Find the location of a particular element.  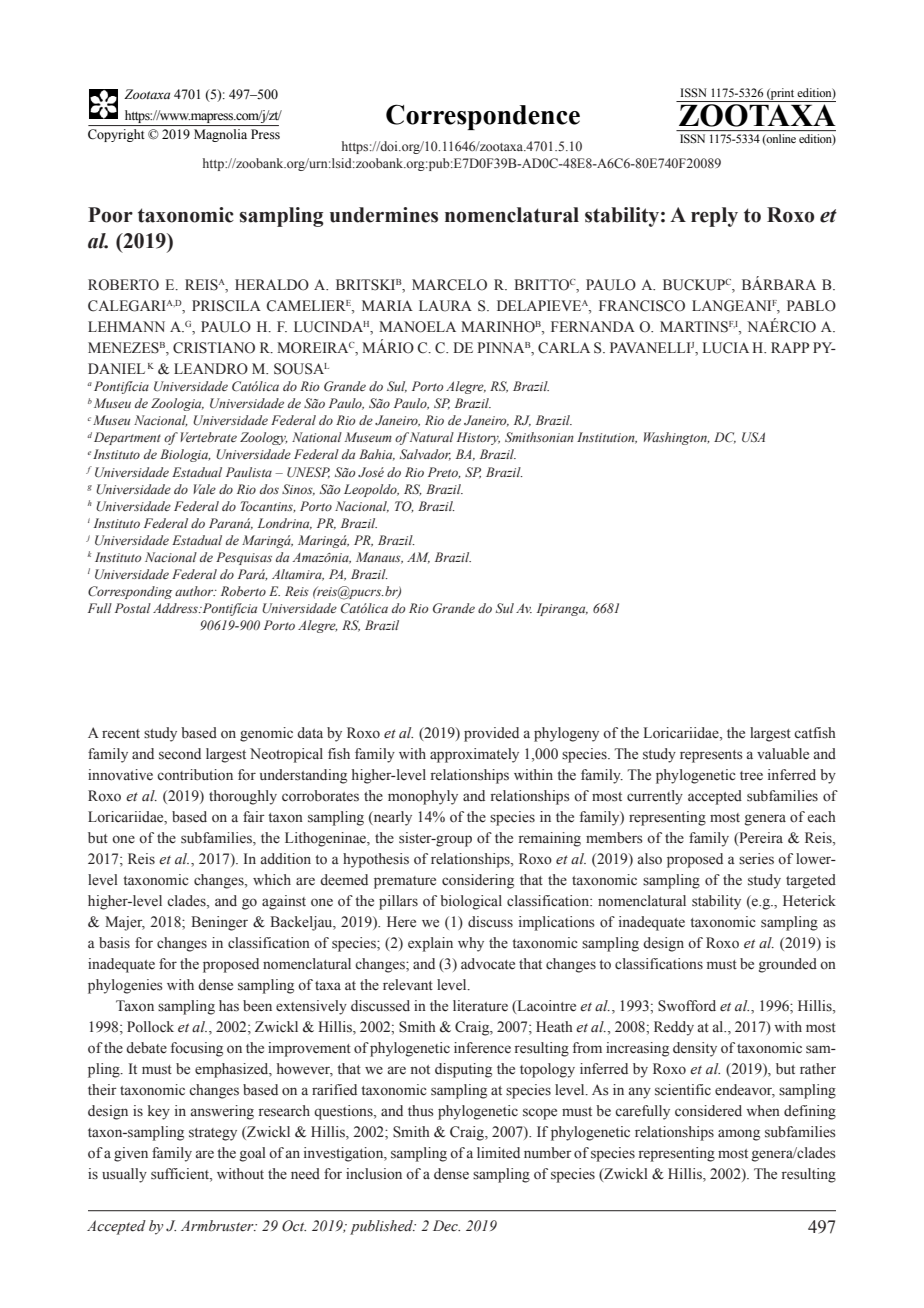

Salvador is located at coordinates (425, 455).
